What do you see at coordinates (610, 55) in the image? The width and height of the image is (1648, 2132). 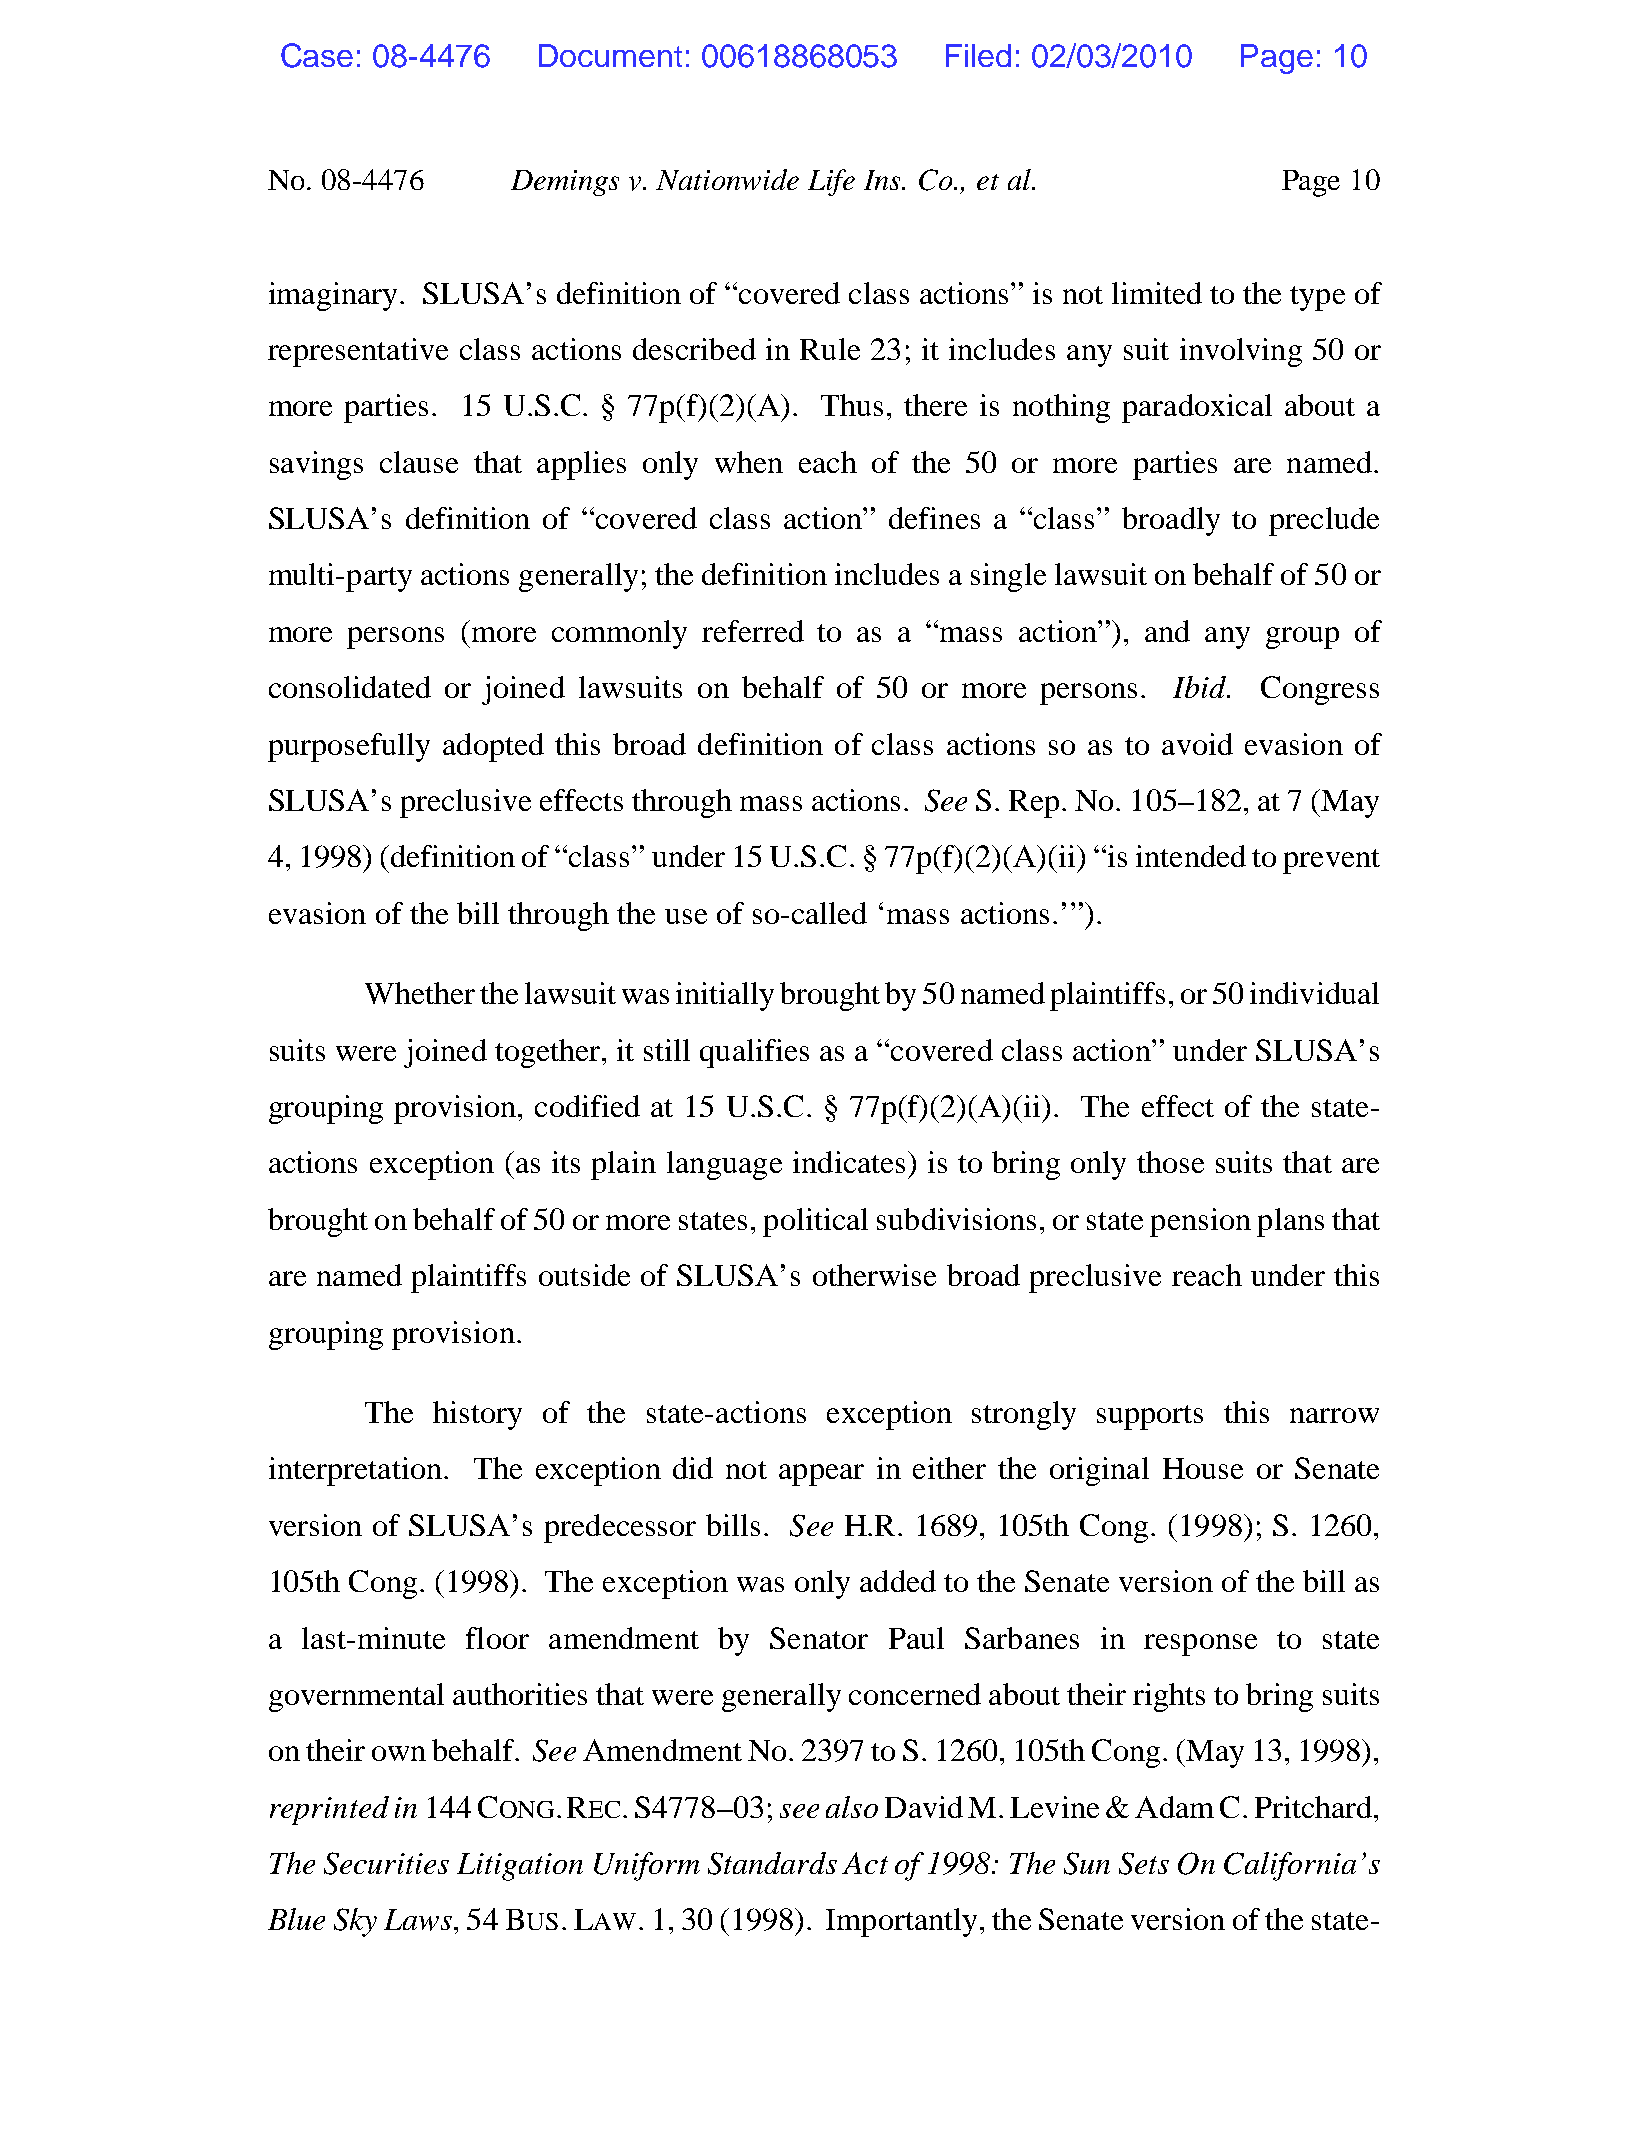 I see `Document` at bounding box center [610, 55].
